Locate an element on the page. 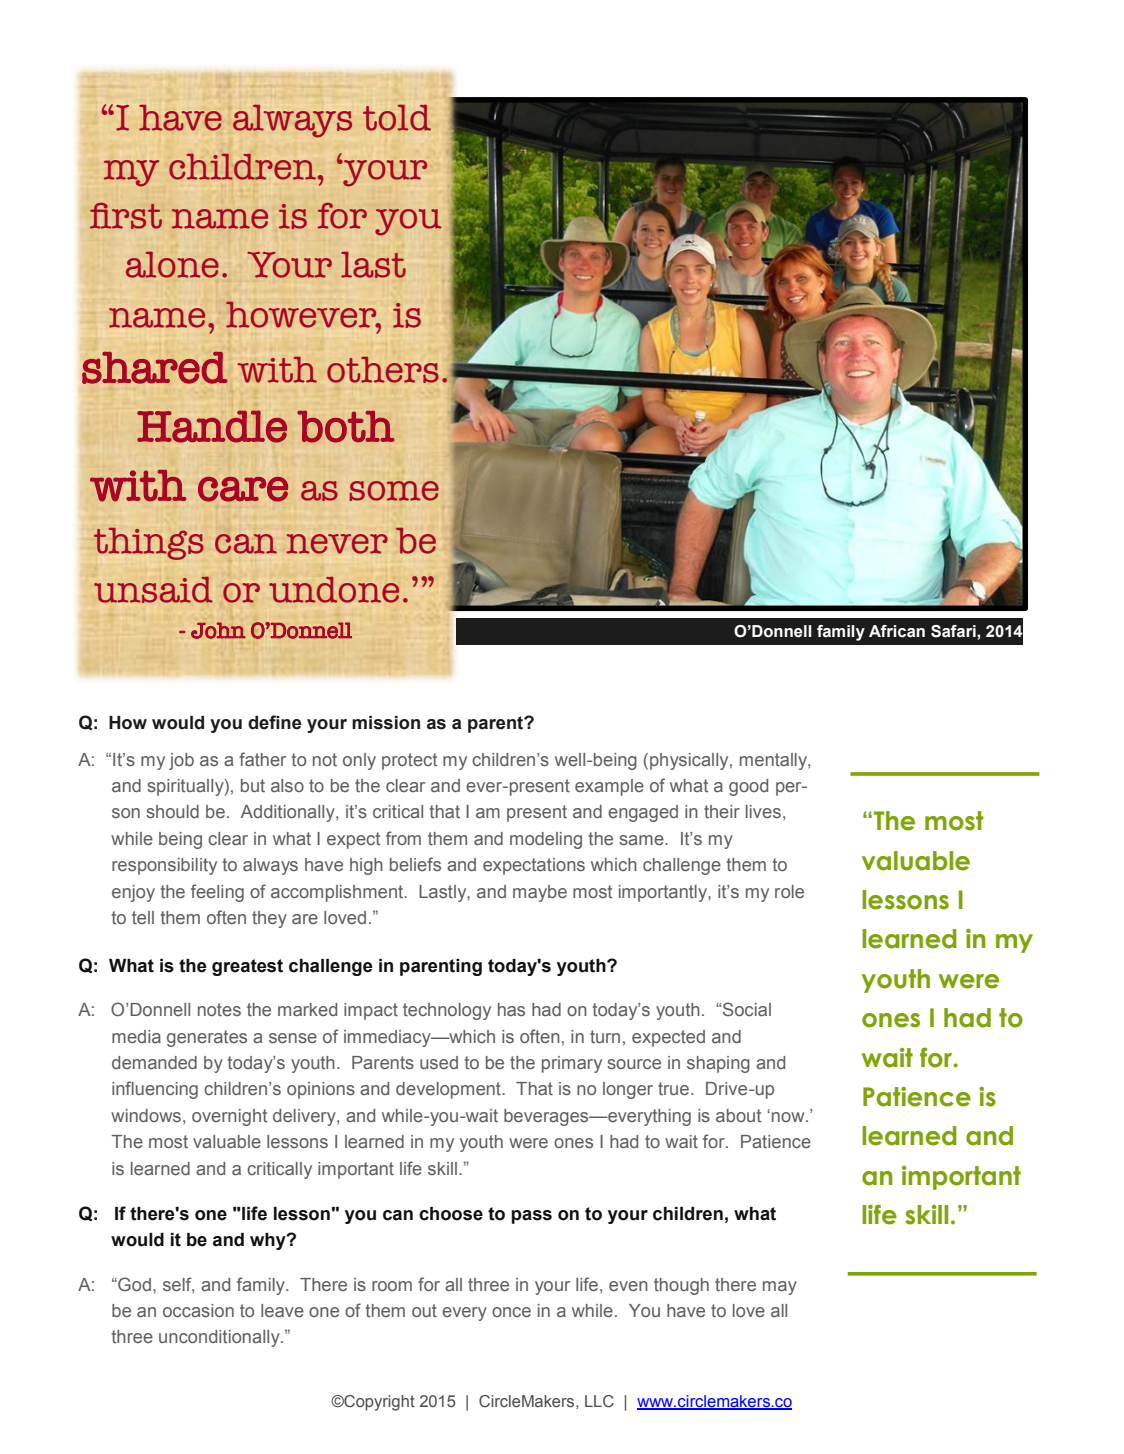  generates is located at coordinates (207, 1038).
